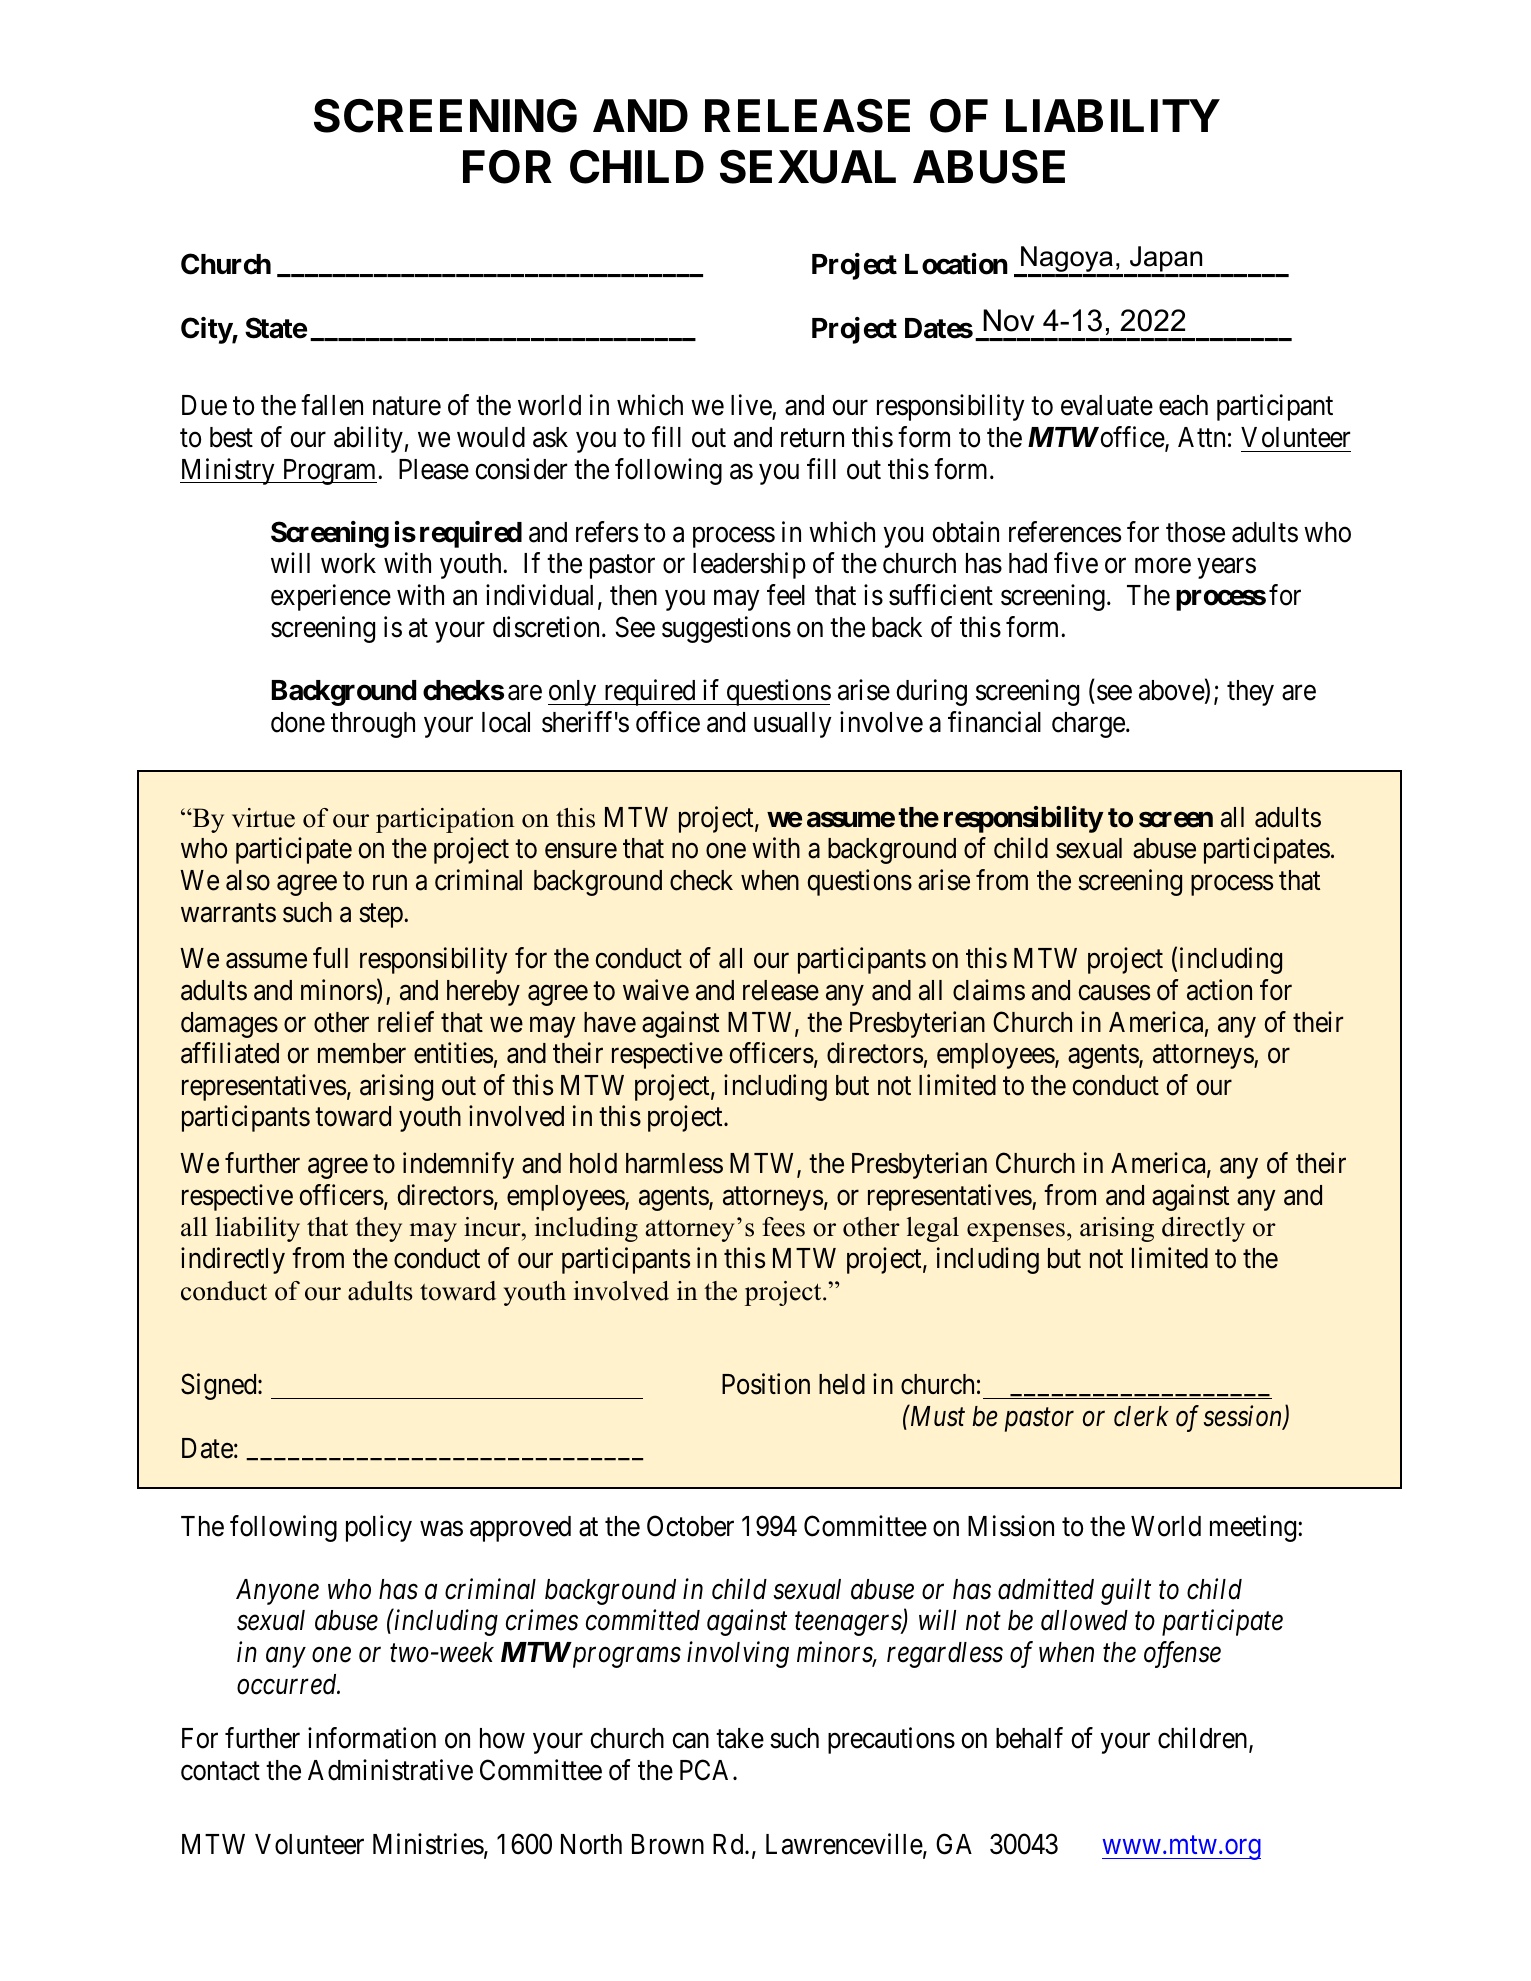 The height and width of the screenshot is (1981, 1531). What do you see at coordinates (263, 818) in the screenshot?
I see `virtue` at bounding box center [263, 818].
